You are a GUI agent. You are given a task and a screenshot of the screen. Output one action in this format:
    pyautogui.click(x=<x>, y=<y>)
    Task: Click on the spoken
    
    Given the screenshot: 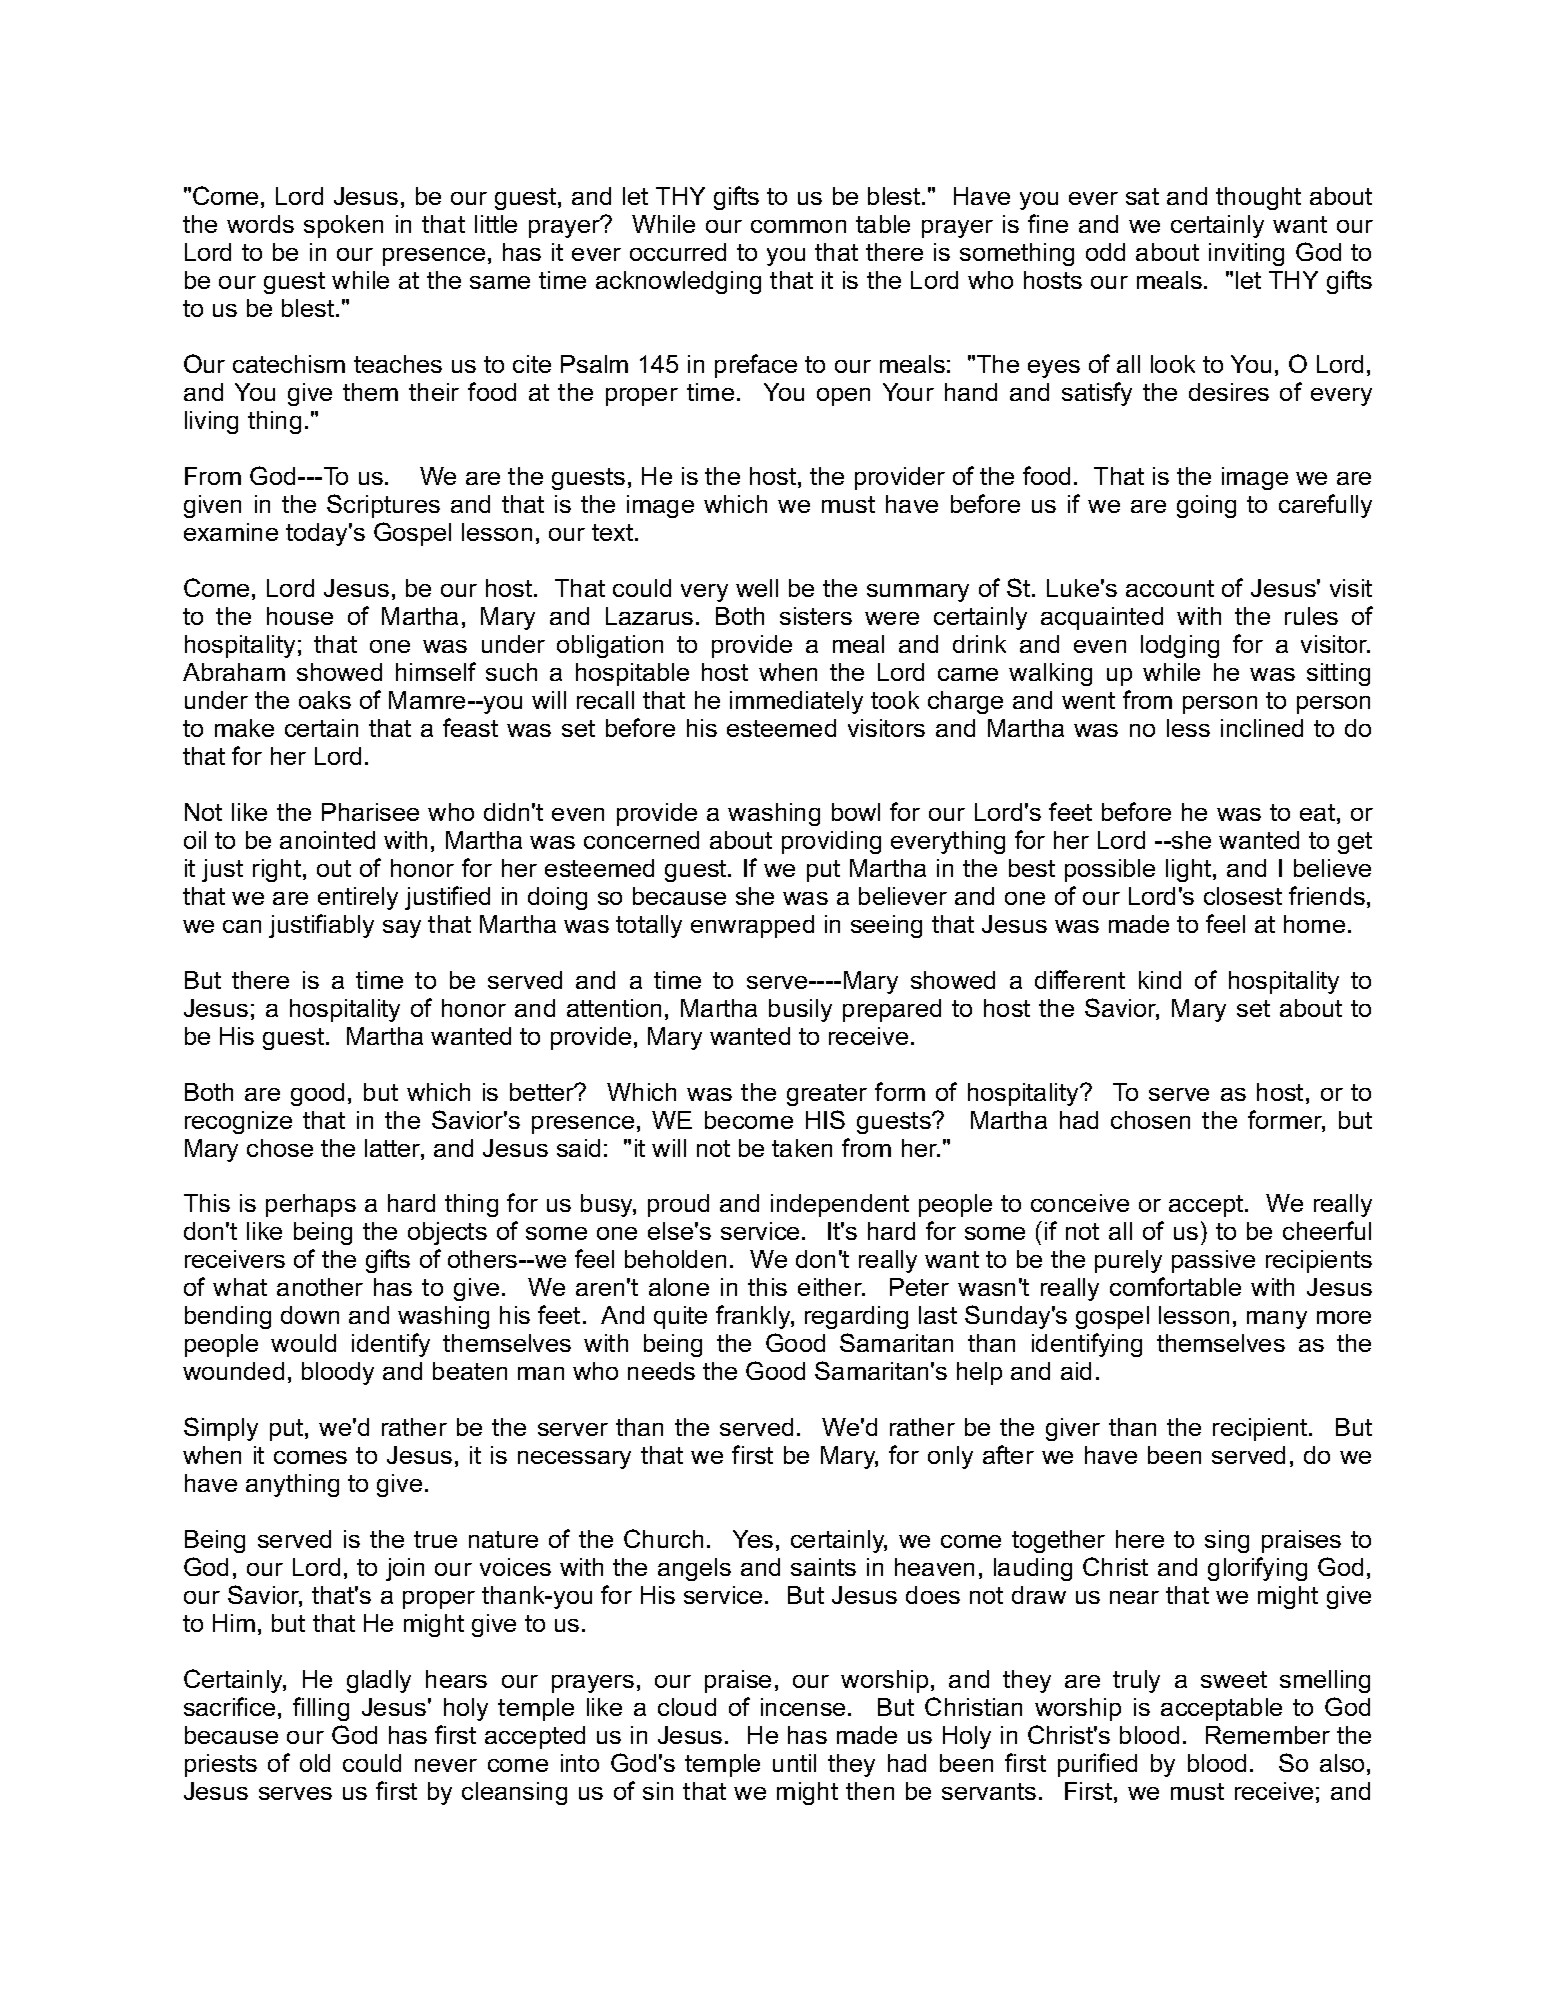 What is the action you would take?
    pyautogui.click(x=343, y=226)
